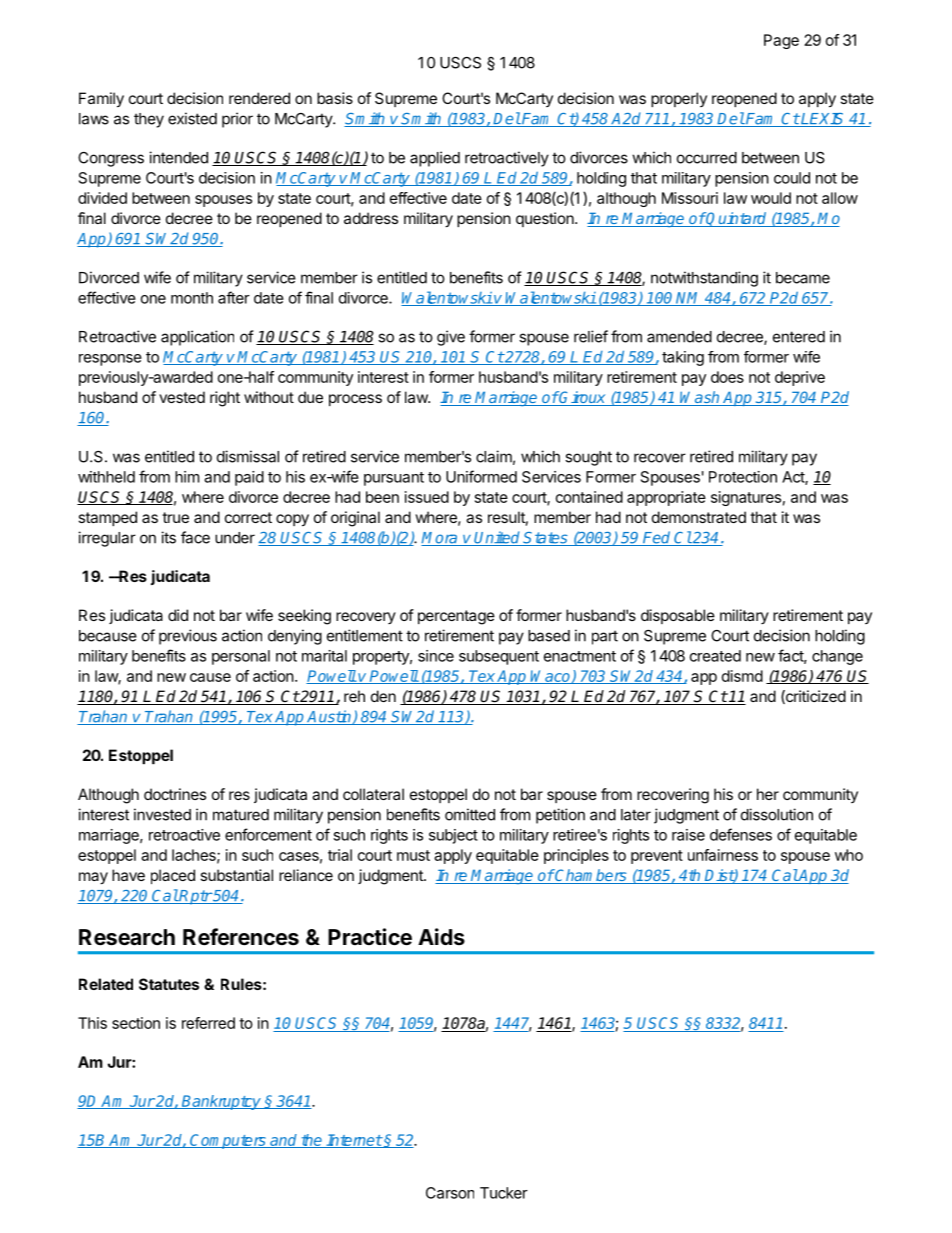 This document has width=952, height=1233. What do you see at coordinates (799, 337) in the document?
I see `entered` at bounding box center [799, 337].
